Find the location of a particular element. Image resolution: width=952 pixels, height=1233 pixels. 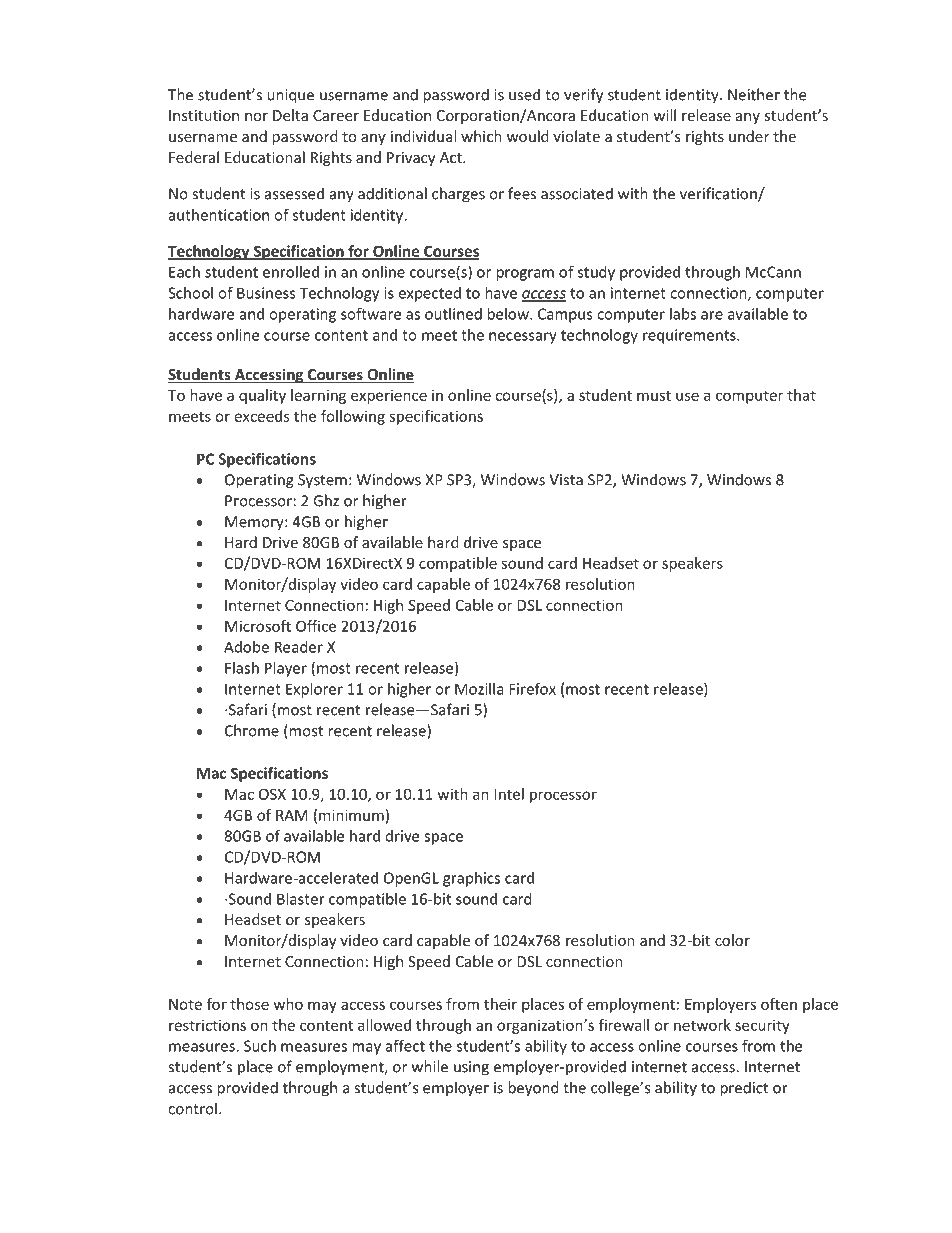

color is located at coordinates (732, 940).
